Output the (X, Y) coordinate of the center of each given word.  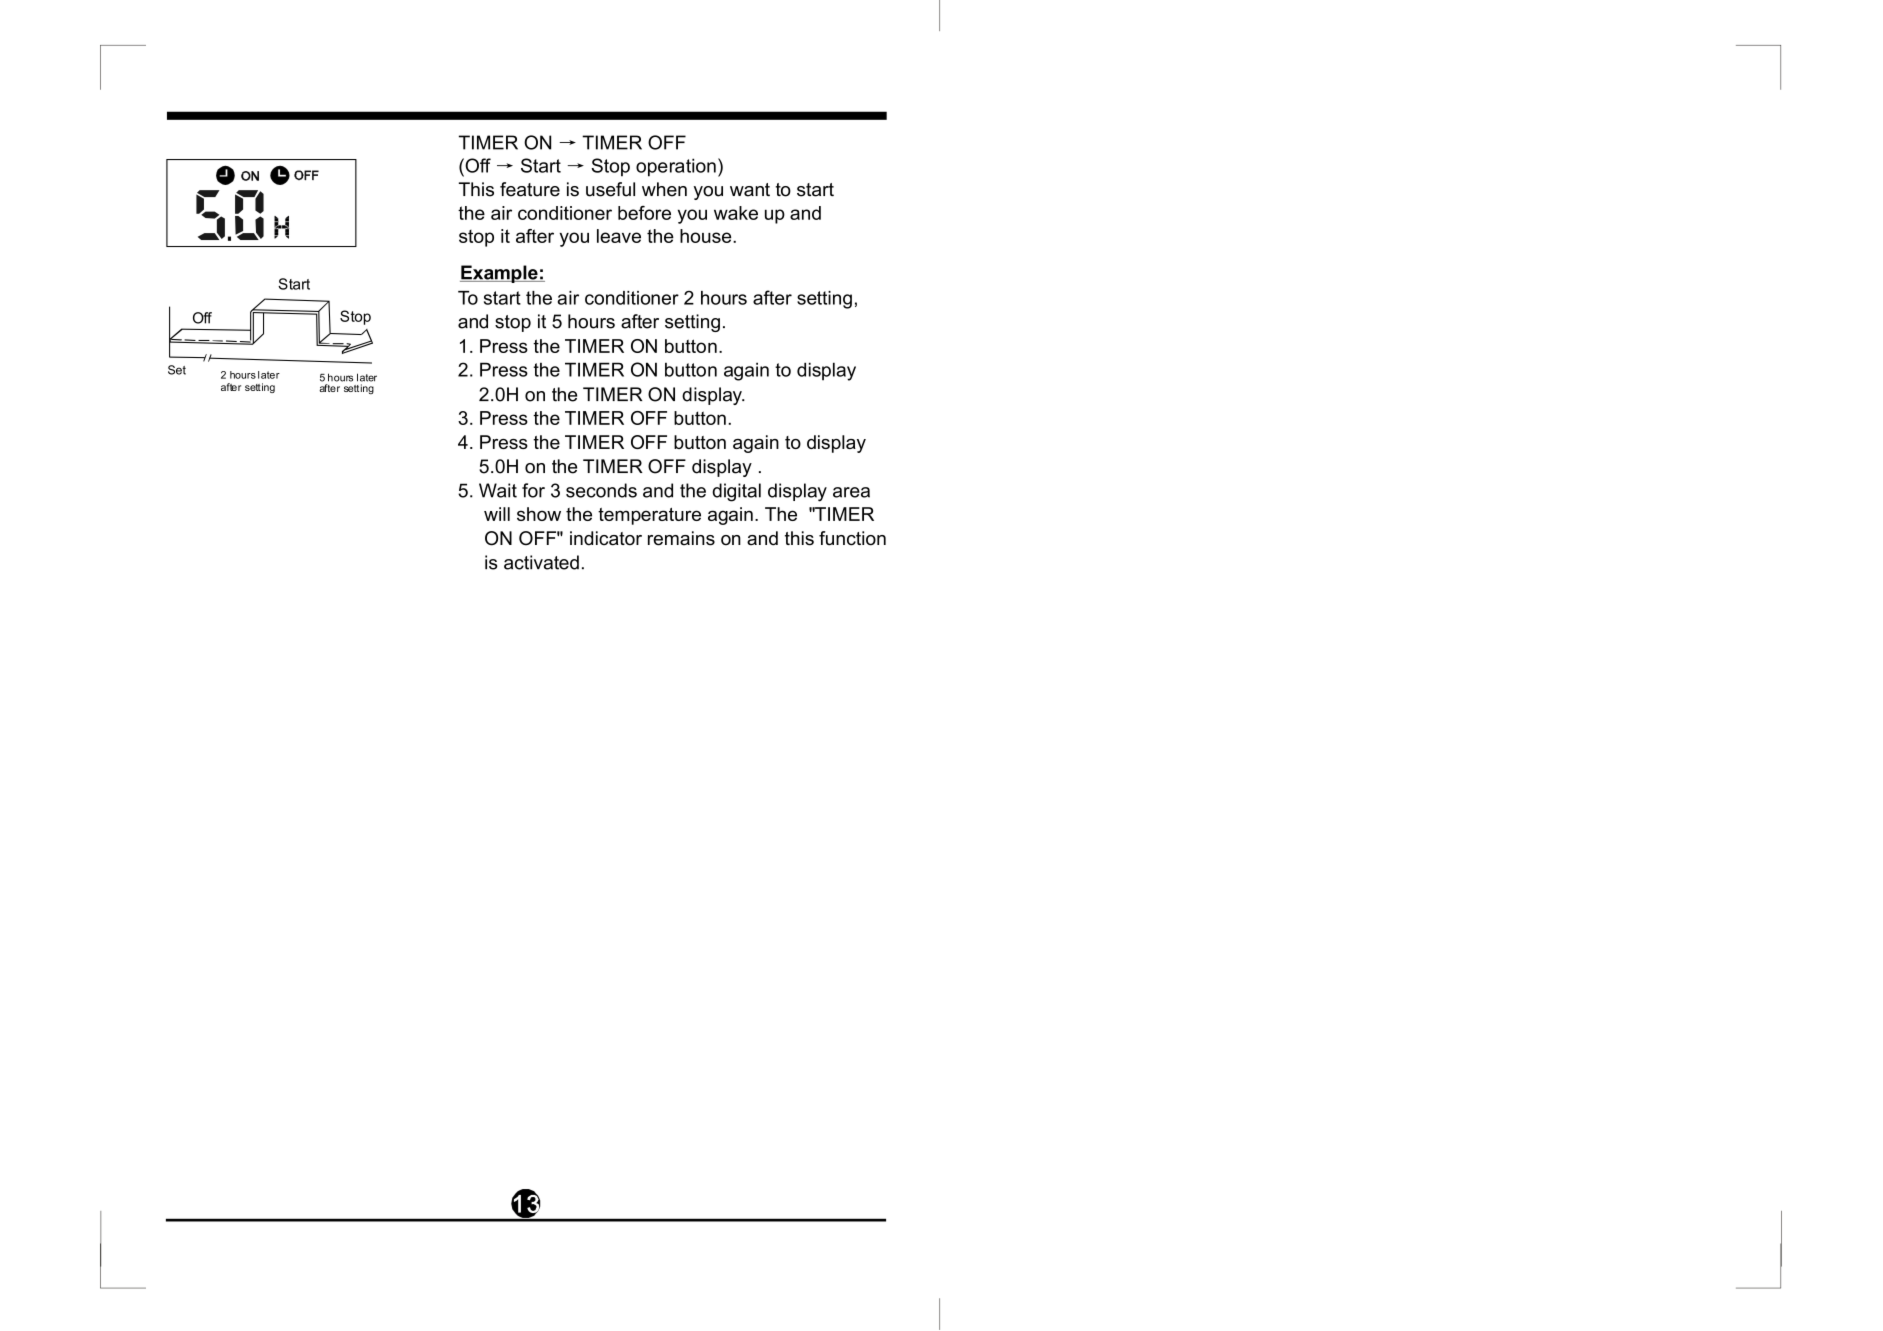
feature (530, 189)
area (851, 492)
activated (541, 562)
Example (500, 274)
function (852, 538)
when (664, 189)
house (707, 236)
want (750, 190)
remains (681, 538)
